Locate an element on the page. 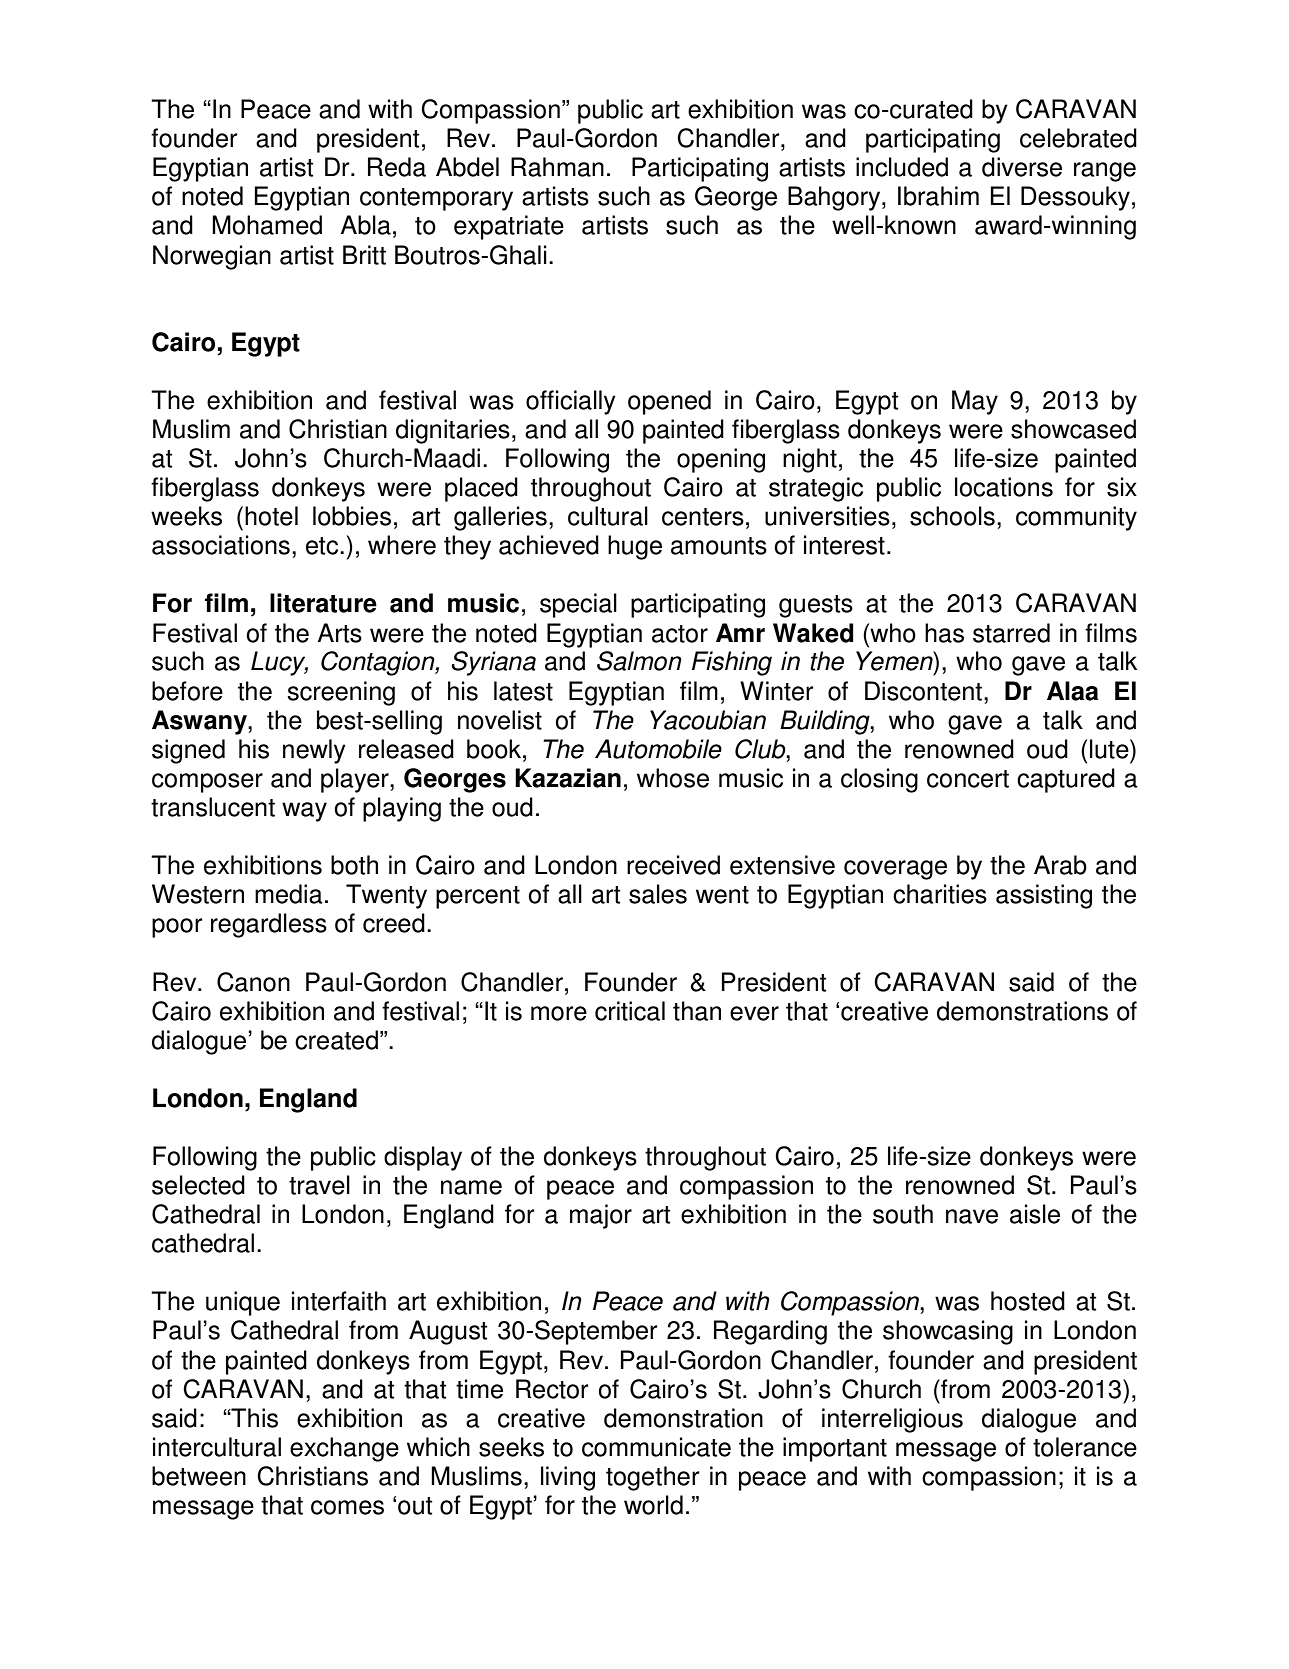 The height and width of the page is (1669, 1289). assisting is located at coordinates (1044, 896).
